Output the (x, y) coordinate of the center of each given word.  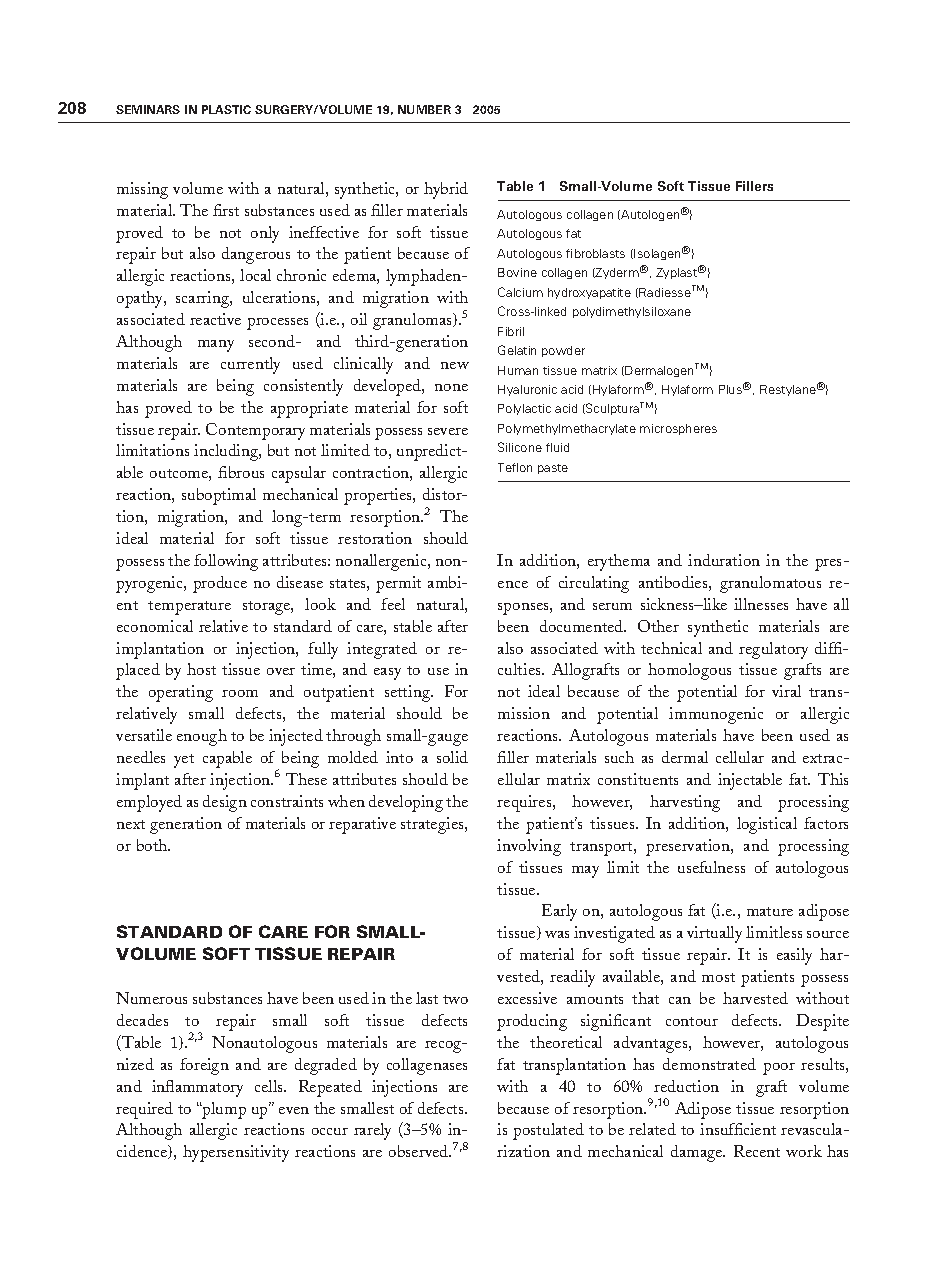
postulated (548, 1131)
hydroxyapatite (589, 293)
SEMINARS (148, 109)
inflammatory (197, 1088)
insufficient (738, 1129)
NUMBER (424, 109)
